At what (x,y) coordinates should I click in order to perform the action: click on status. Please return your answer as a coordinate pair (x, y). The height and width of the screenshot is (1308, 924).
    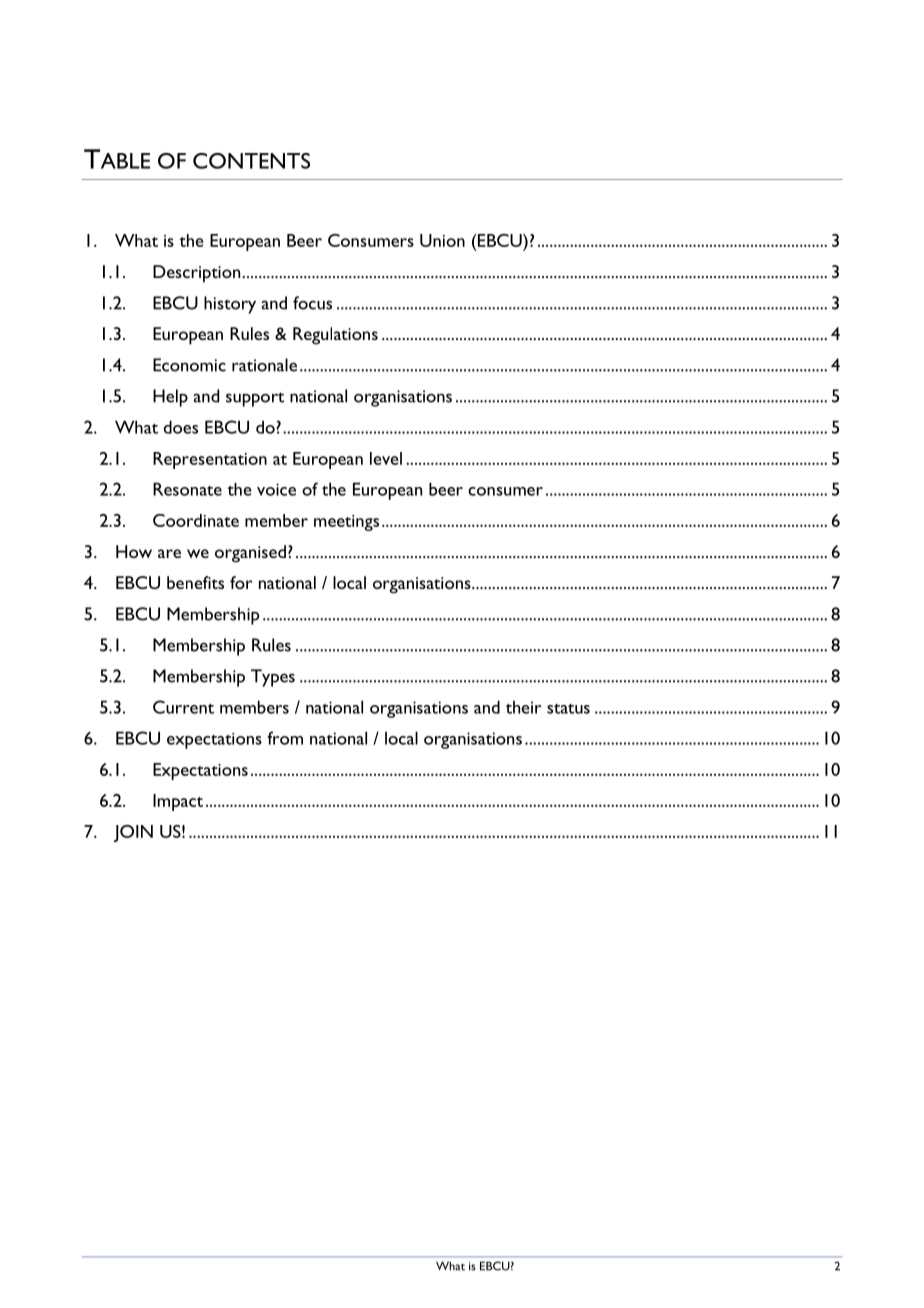
    Looking at the image, I should click on (568, 709).
